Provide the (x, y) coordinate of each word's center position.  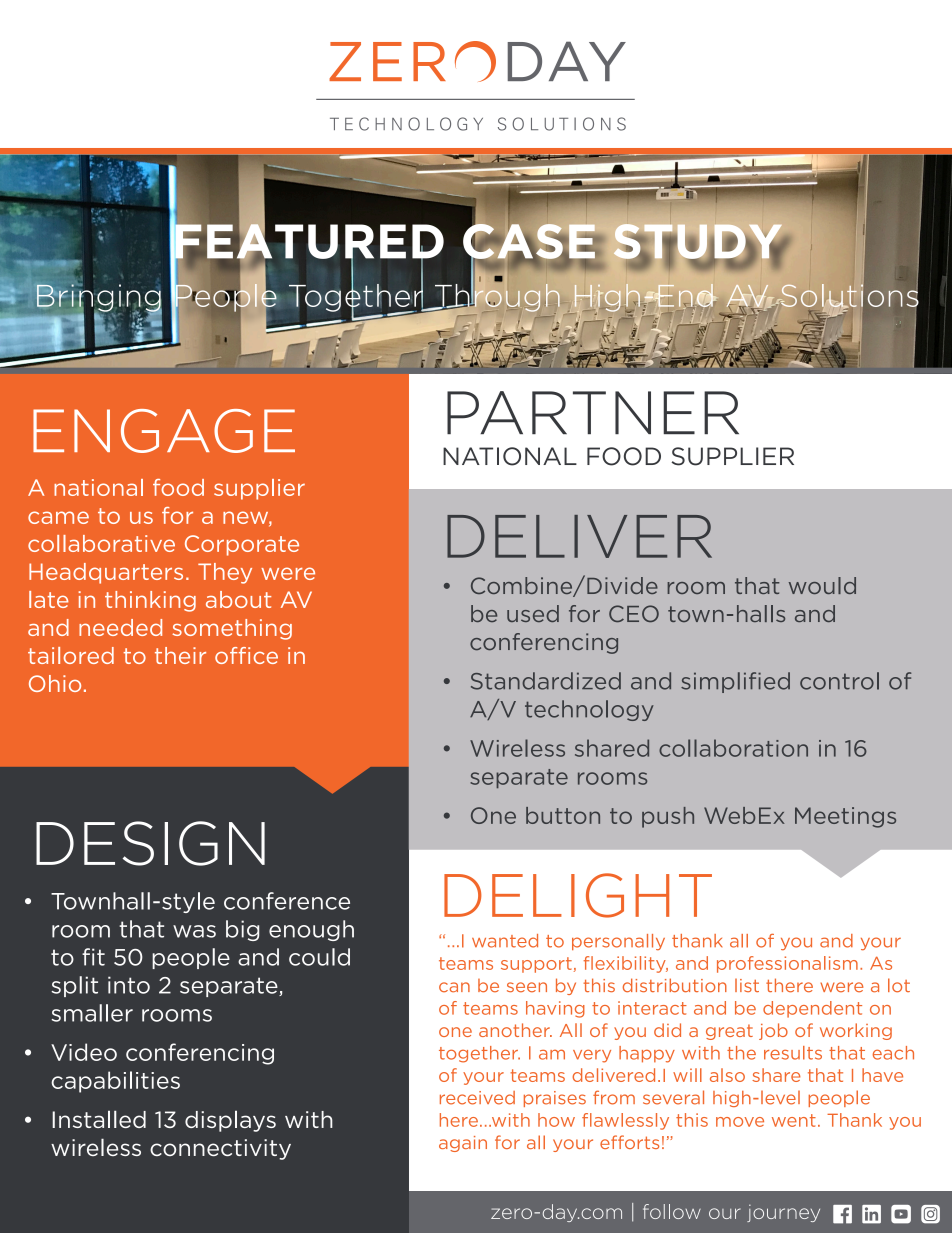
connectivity (220, 1149)
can (454, 987)
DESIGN (150, 843)
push (668, 817)
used (533, 613)
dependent (812, 1009)
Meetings (845, 817)
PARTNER (593, 412)
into (129, 985)
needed (120, 627)
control (839, 681)
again (463, 1144)
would (822, 585)
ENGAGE (164, 431)
